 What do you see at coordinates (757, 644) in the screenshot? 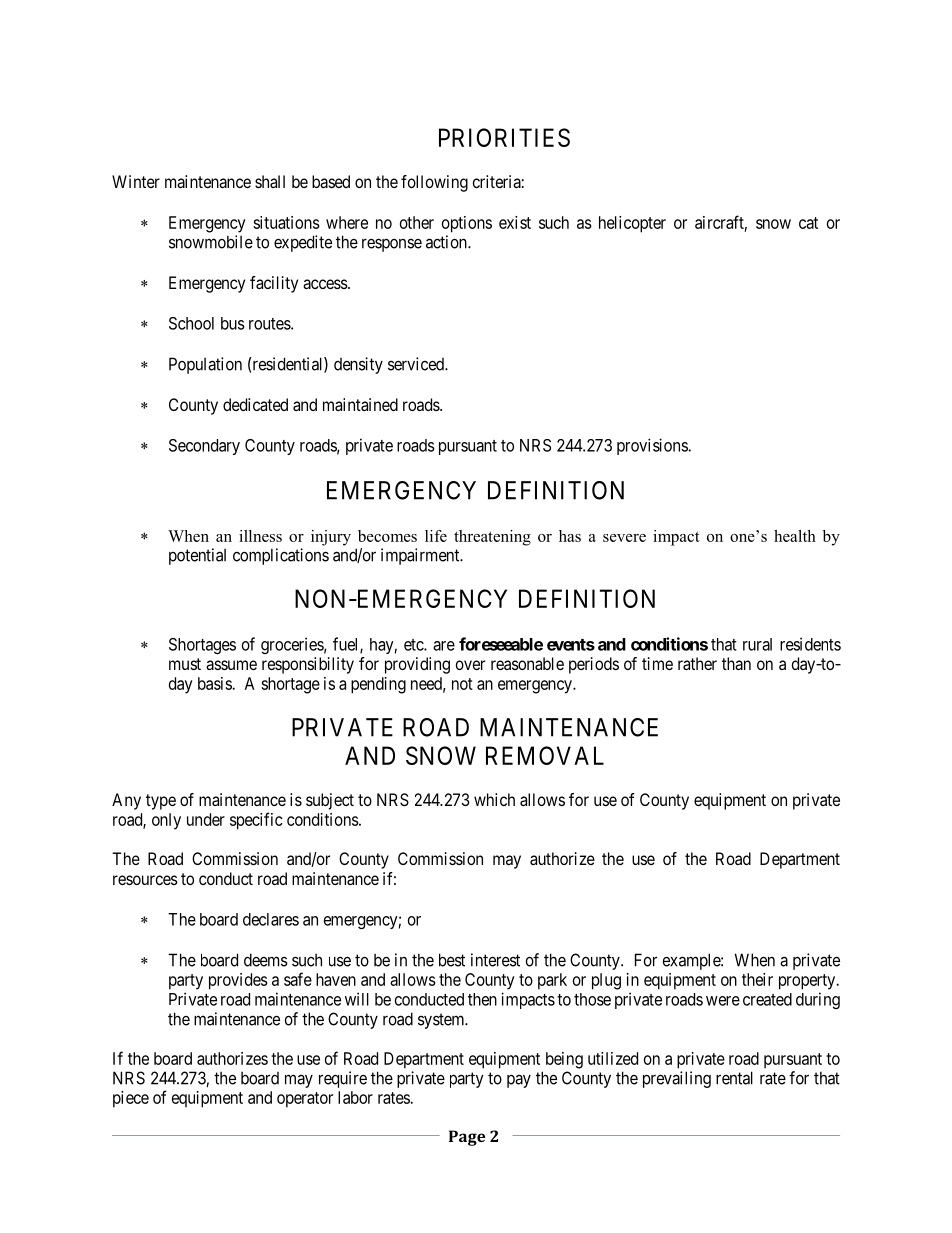
I see `rural` at bounding box center [757, 644].
